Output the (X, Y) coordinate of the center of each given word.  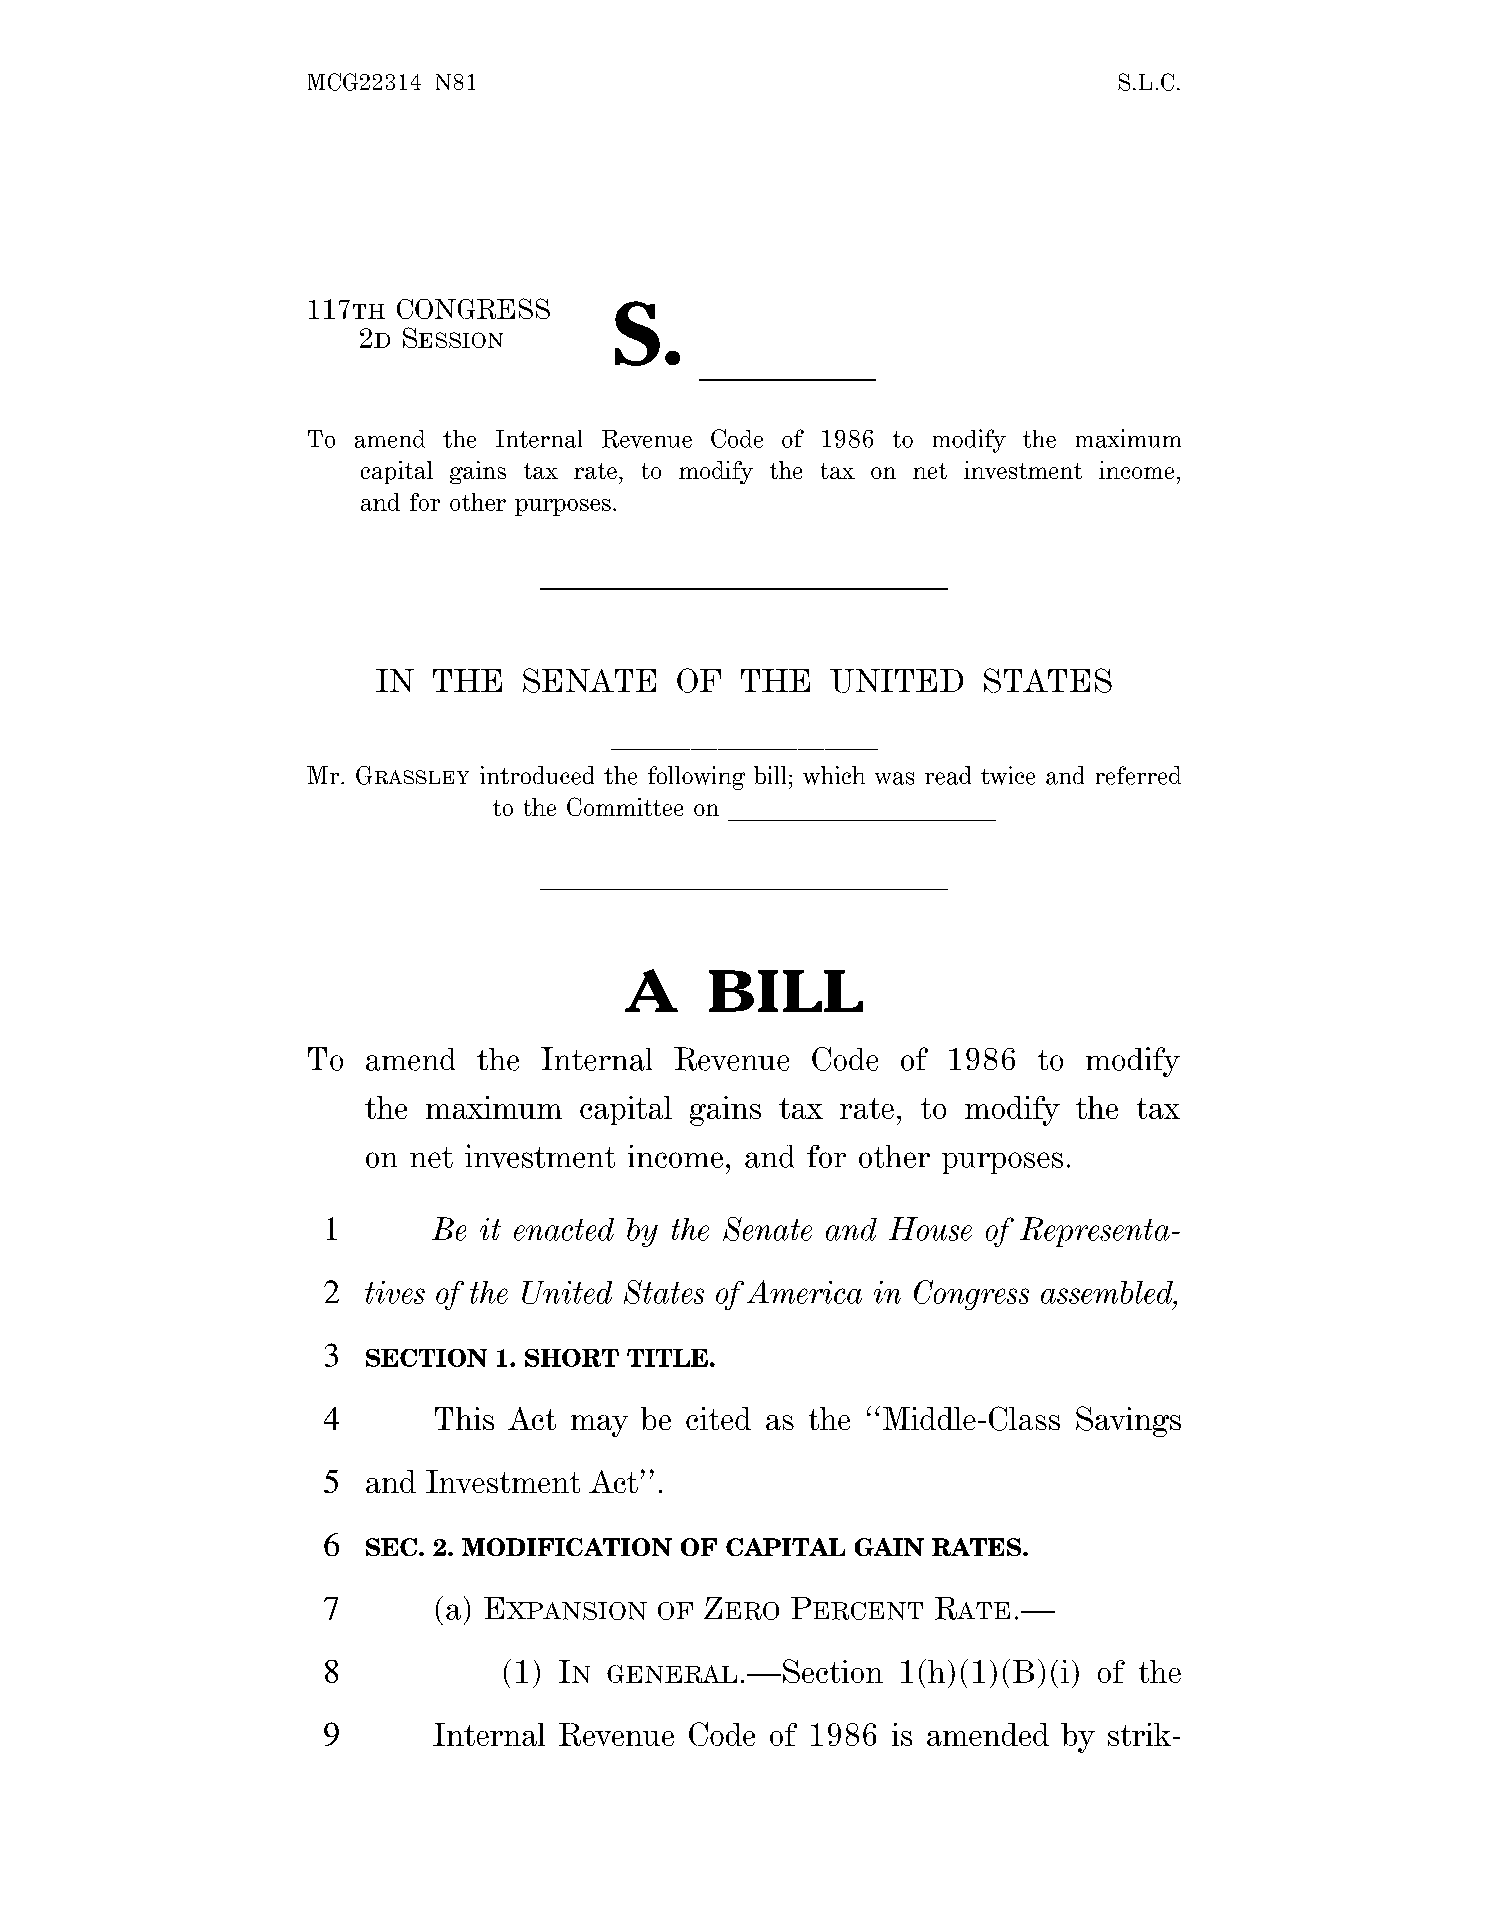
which (834, 775)
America (804, 1292)
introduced (537, 775)
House (930, 1229)
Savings (1128, 1421)
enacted (564, 1229)
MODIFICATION (567, 1547)
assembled (1108, 1292)
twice (1008, 775)
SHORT (572, 1358)
